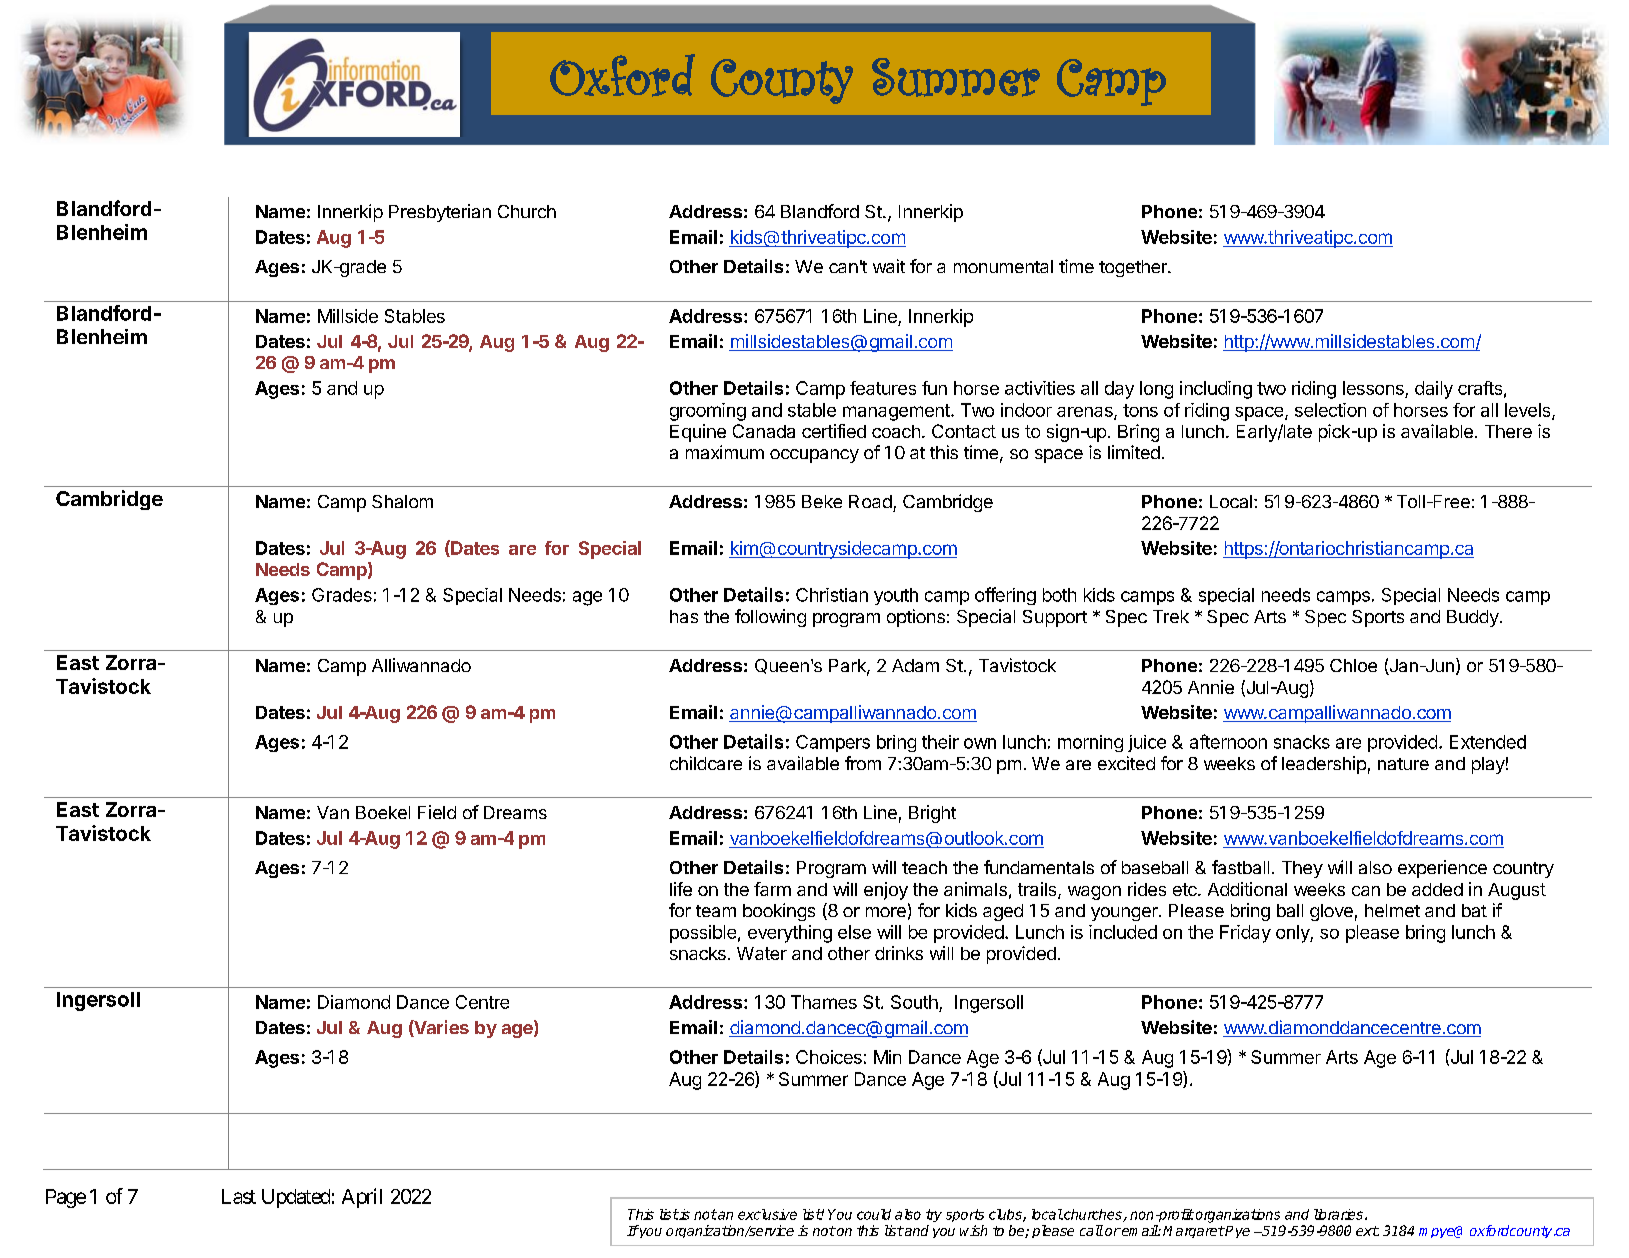 This page has width=1629, height=1258. What do you see at coordinates (1134, 268) in the page?
I see `together` at bounding box center [1134, 268].
